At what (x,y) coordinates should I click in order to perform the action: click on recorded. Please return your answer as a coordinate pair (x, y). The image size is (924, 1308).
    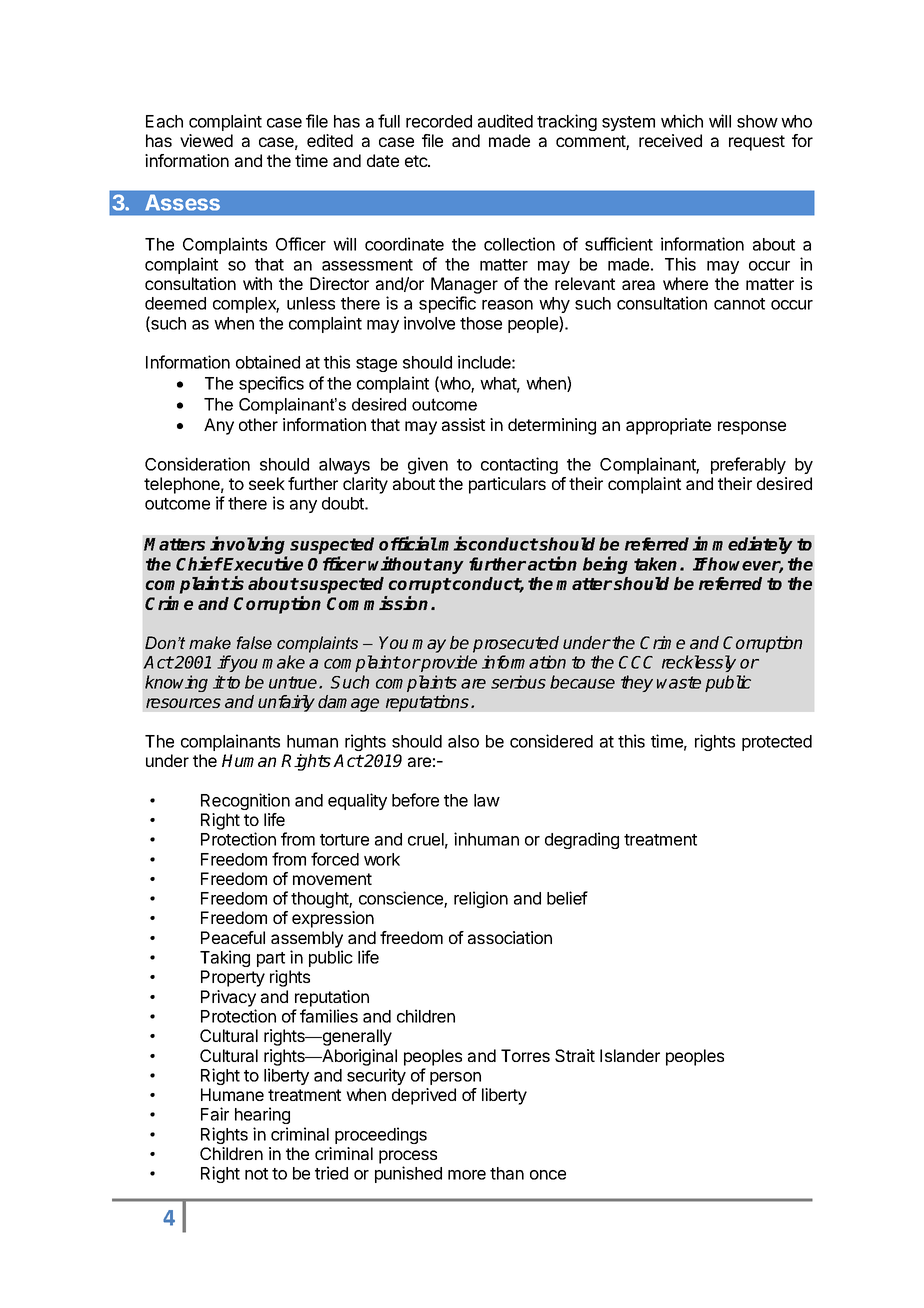
    Looking at the image, I should click on (439, 121).
